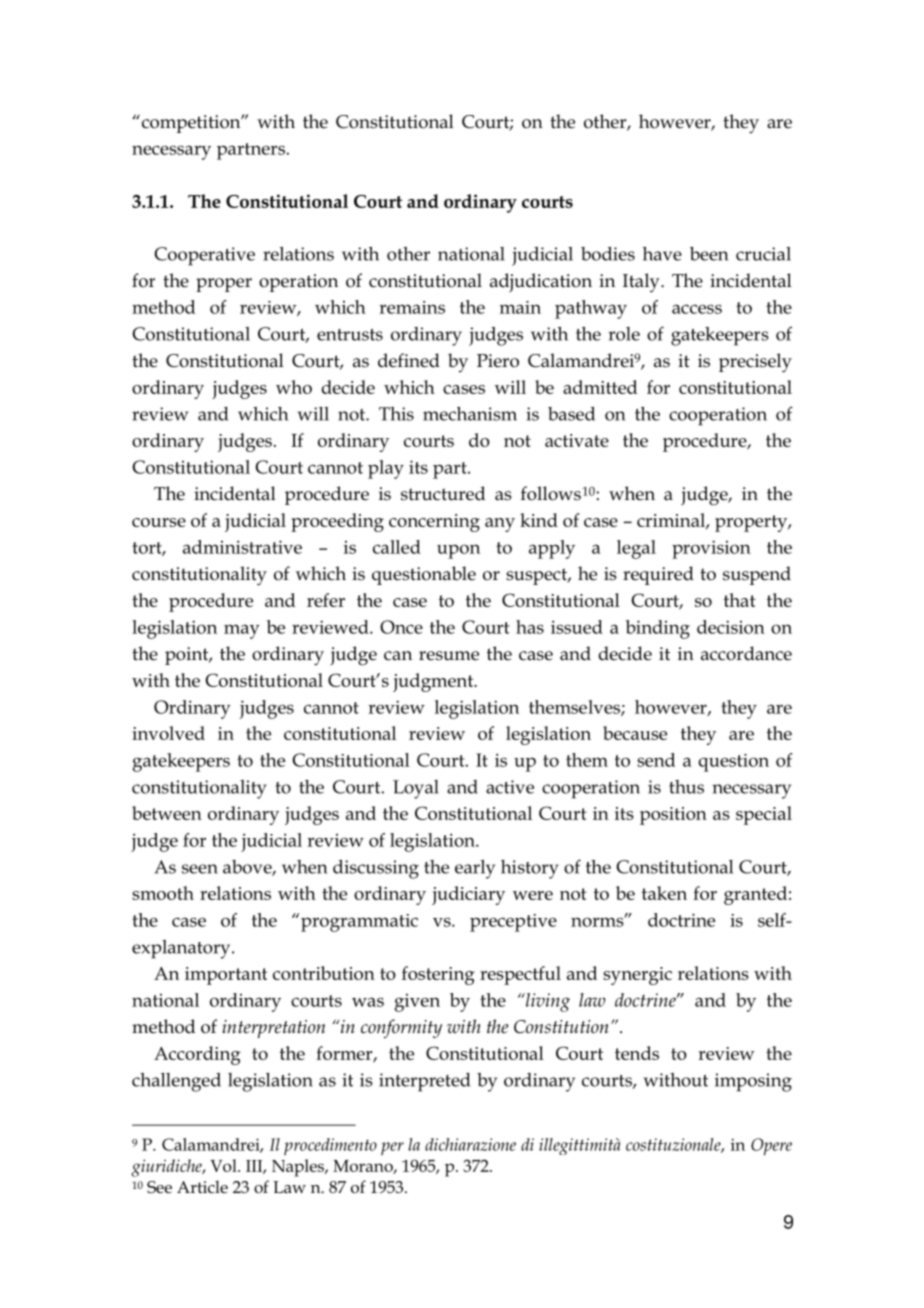 The width and height of the page is (924, 1308). Describe the element at coordinates (204, 256) in the page. I see `Cooperative` at that location.
